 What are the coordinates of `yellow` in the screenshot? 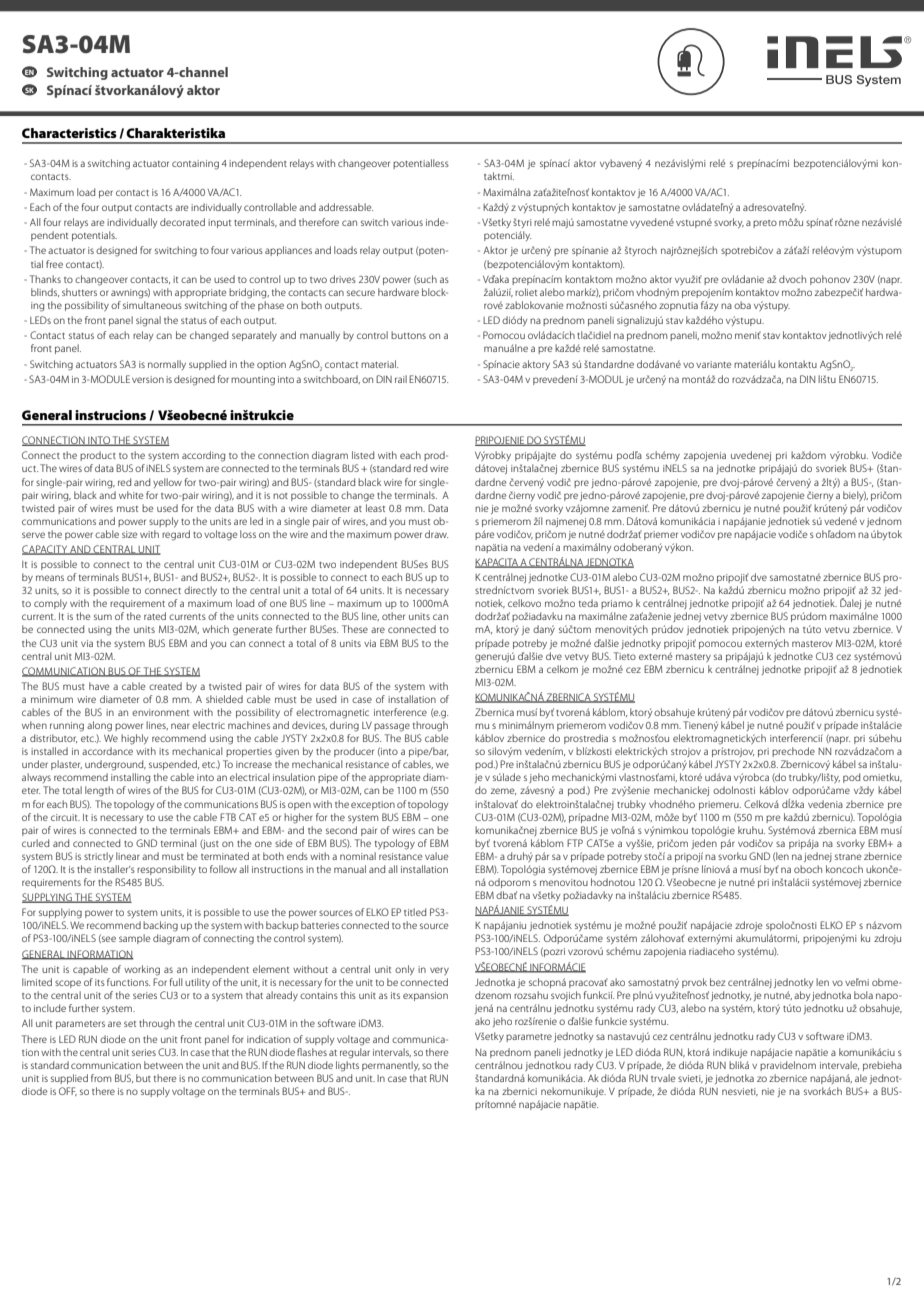 It's located at (167, 483).
